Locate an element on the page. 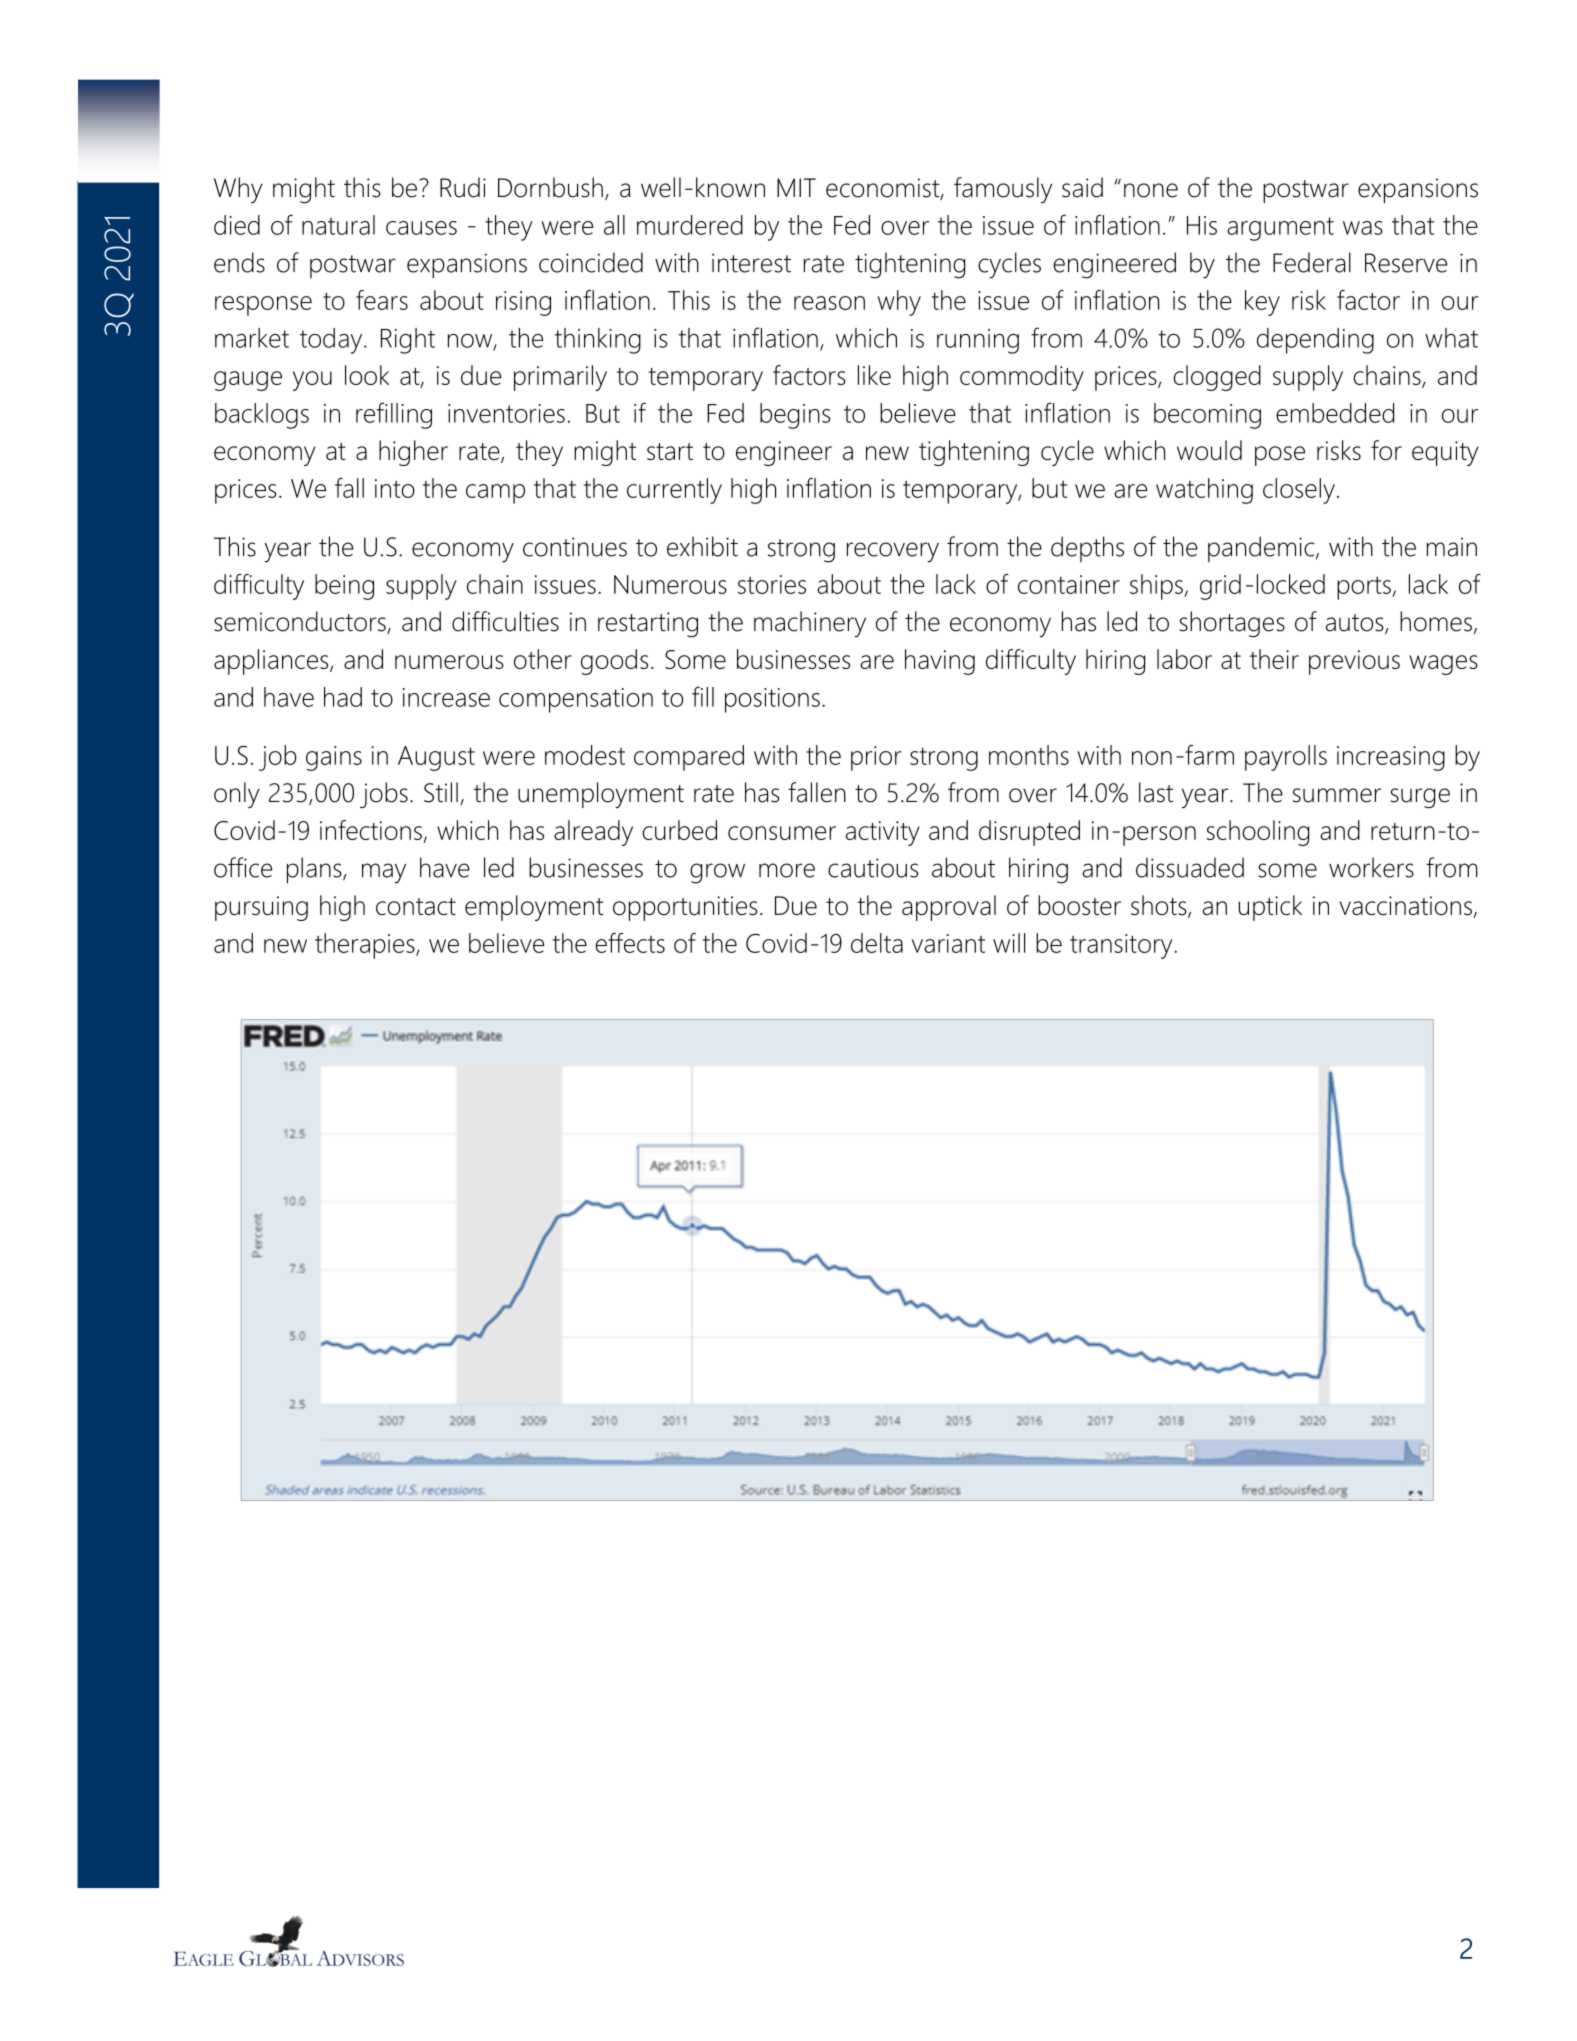 This document has width=1577, height=2041. argument is located at coordinates (1280, 229).
